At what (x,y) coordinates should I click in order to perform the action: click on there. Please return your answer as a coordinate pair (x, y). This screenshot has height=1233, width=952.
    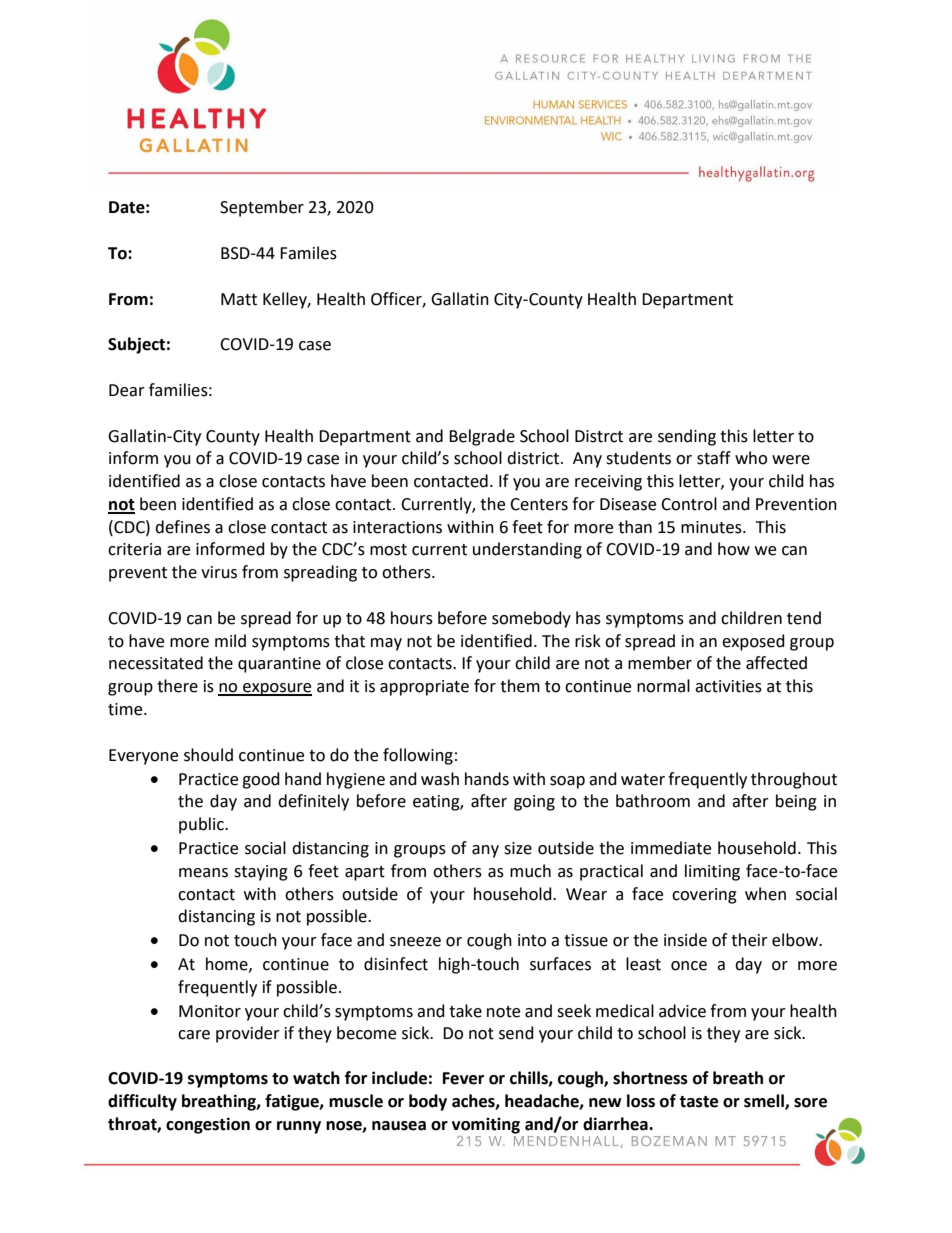
    Looking at the image, I should click on (177, 686).
